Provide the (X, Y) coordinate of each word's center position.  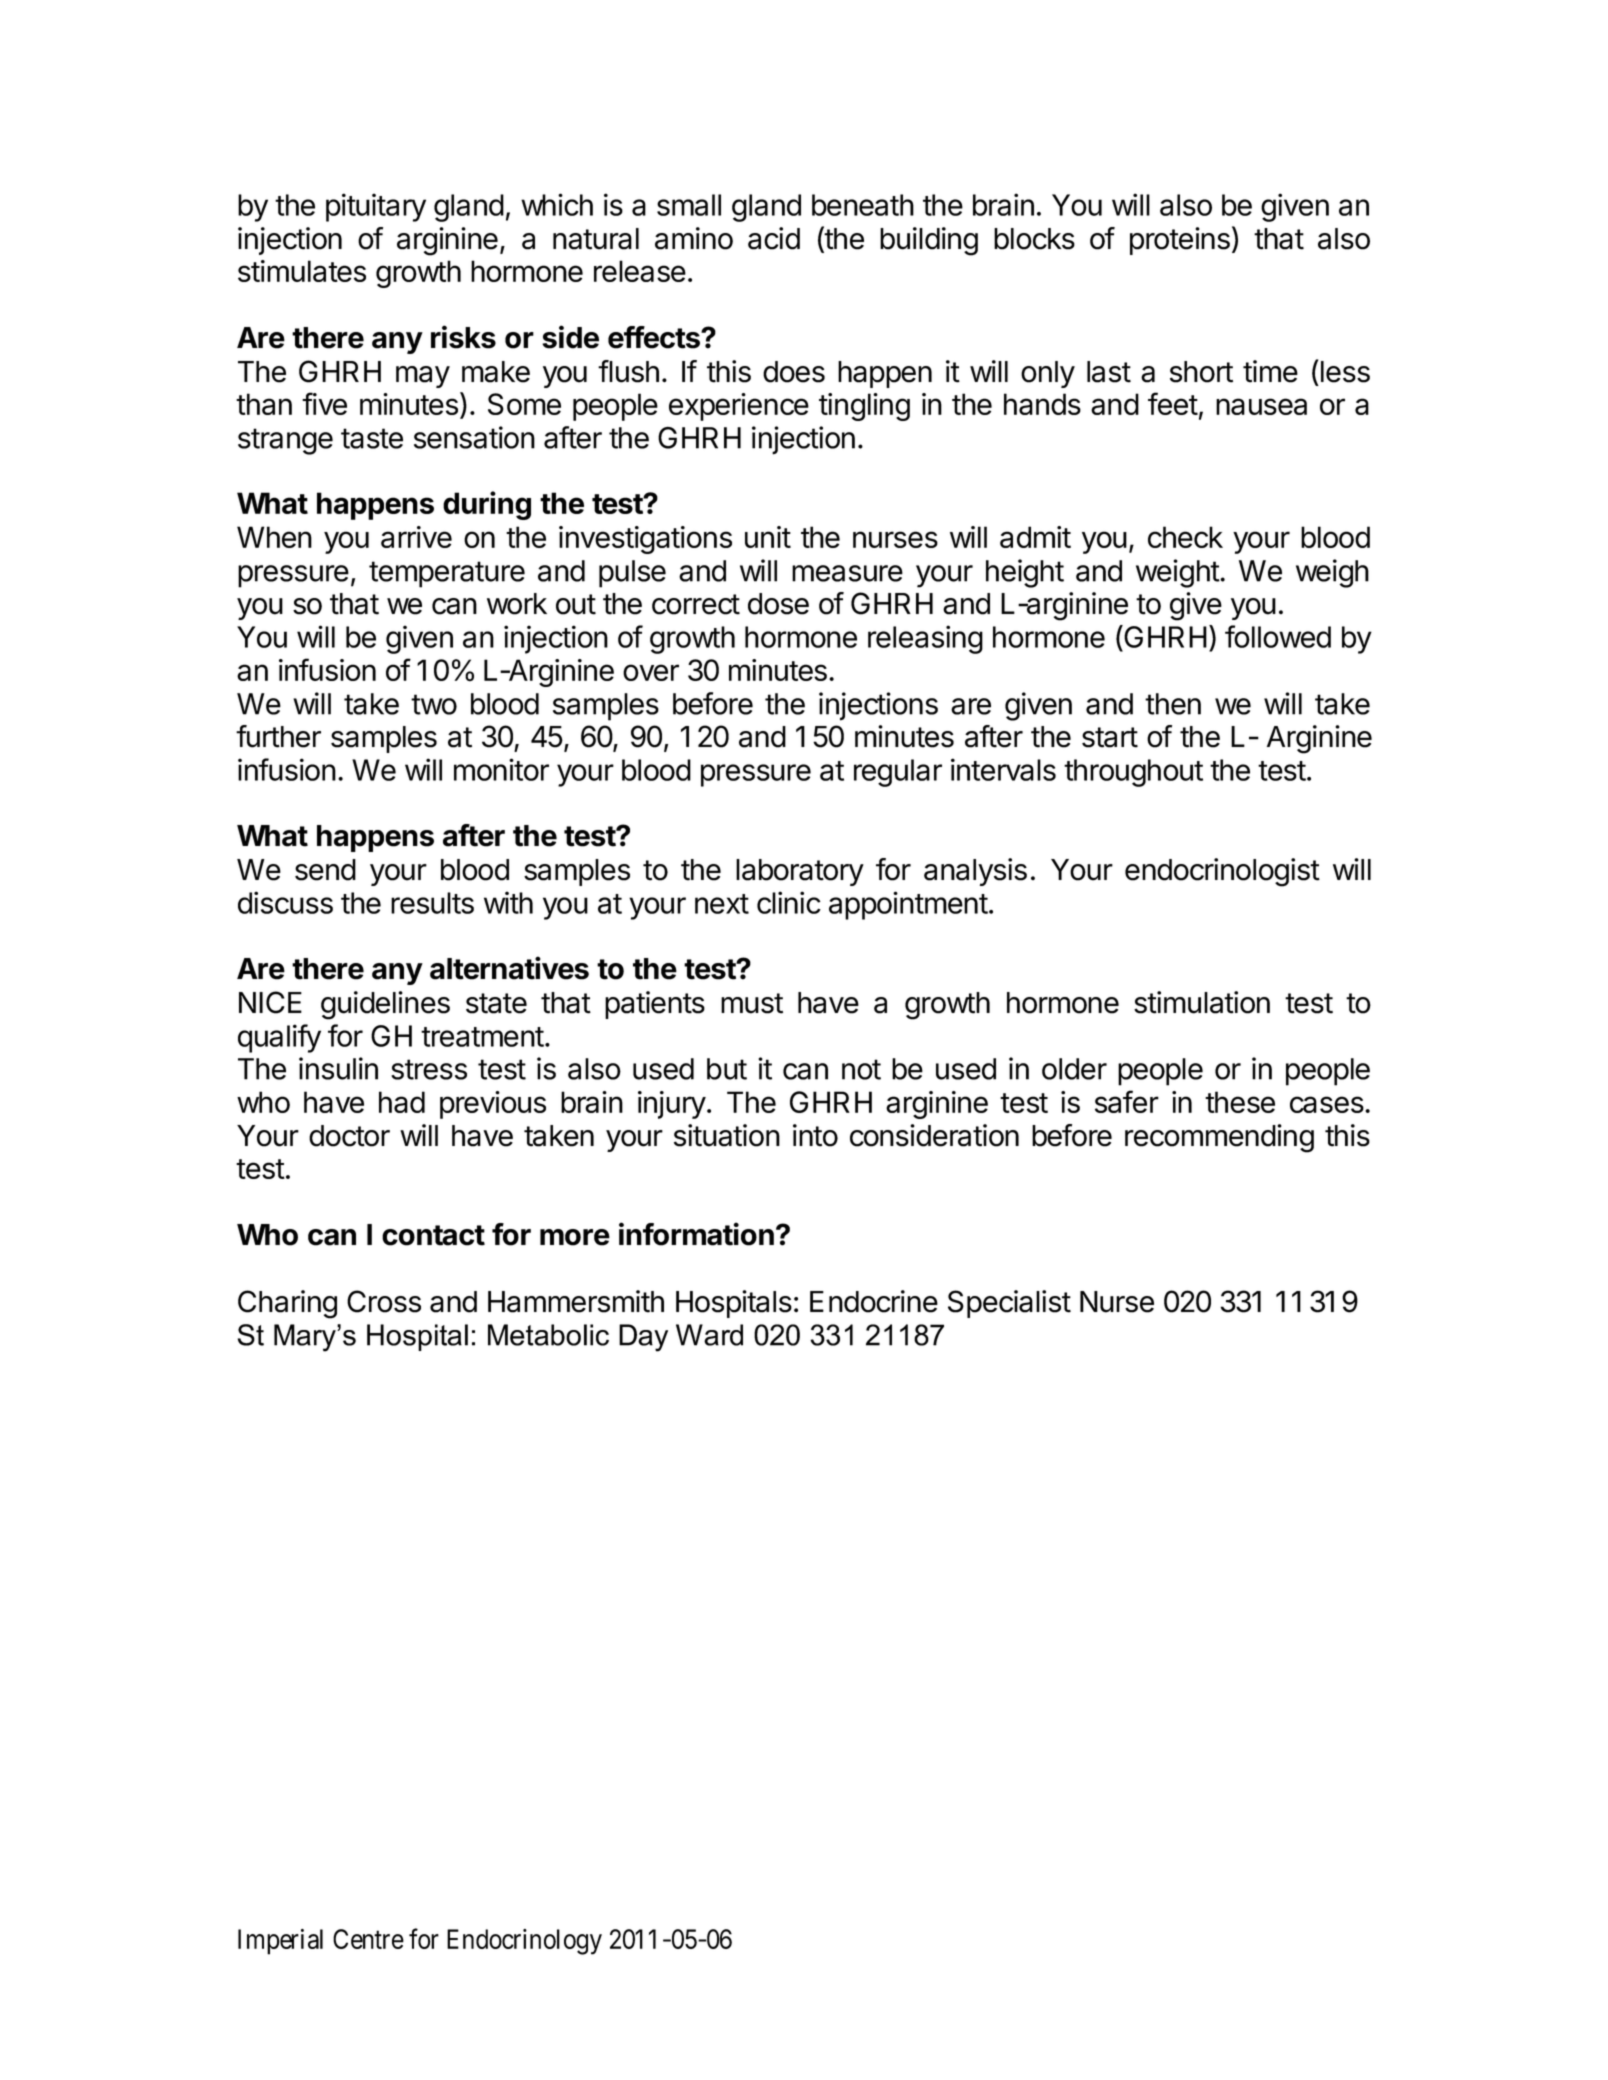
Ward (709, 1335)
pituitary (376, 207)
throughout (1133, 773)
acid (774, 238)
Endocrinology (524, 1942)
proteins (1180, 241)
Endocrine (874, 1301)
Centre (368, 1939)
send (325, 870)
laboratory (800, 872)
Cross (384, 1301)
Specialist (1009, 1304)
